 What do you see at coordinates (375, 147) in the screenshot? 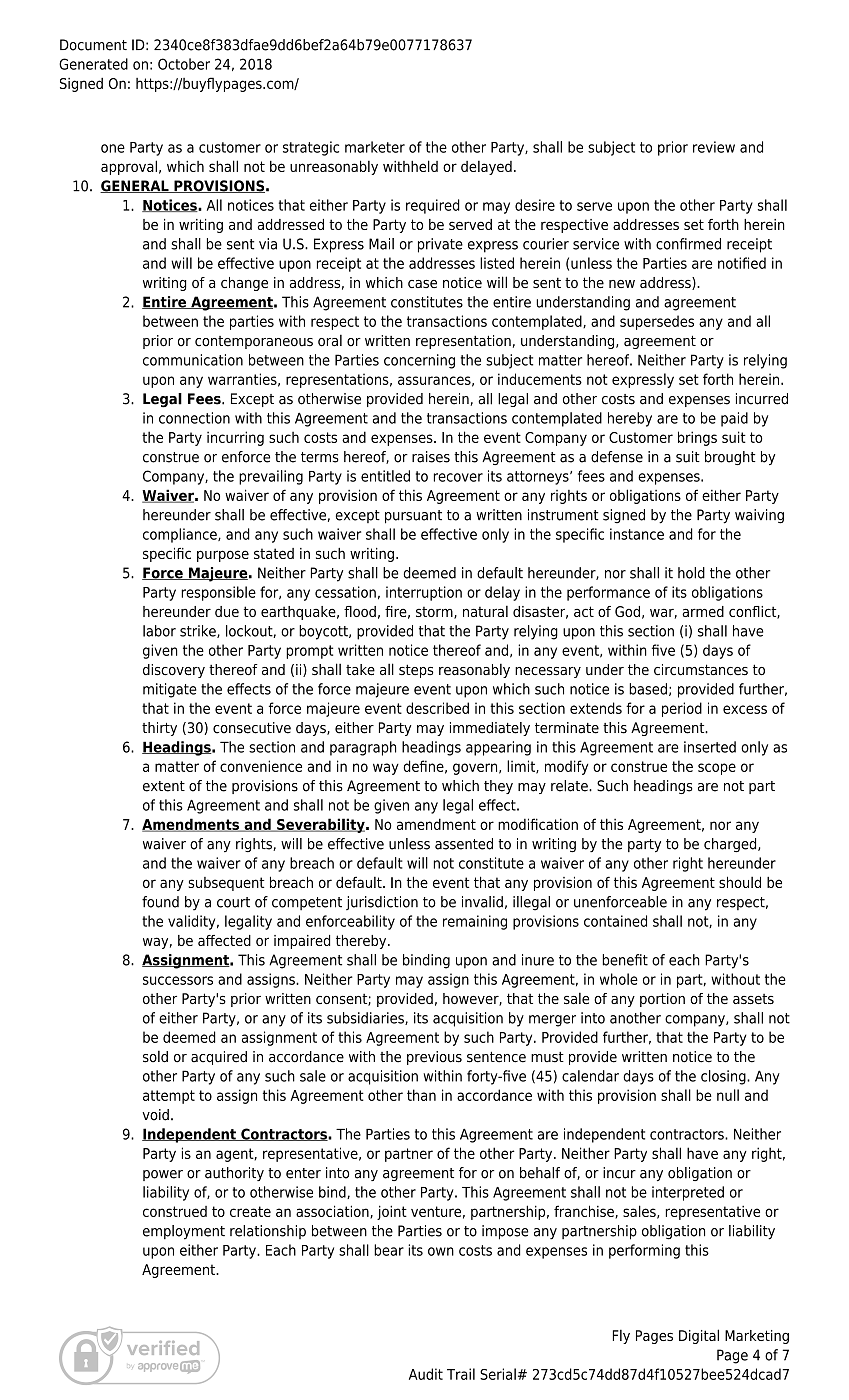
I see `marketer` at bounding box center [375, 147].
